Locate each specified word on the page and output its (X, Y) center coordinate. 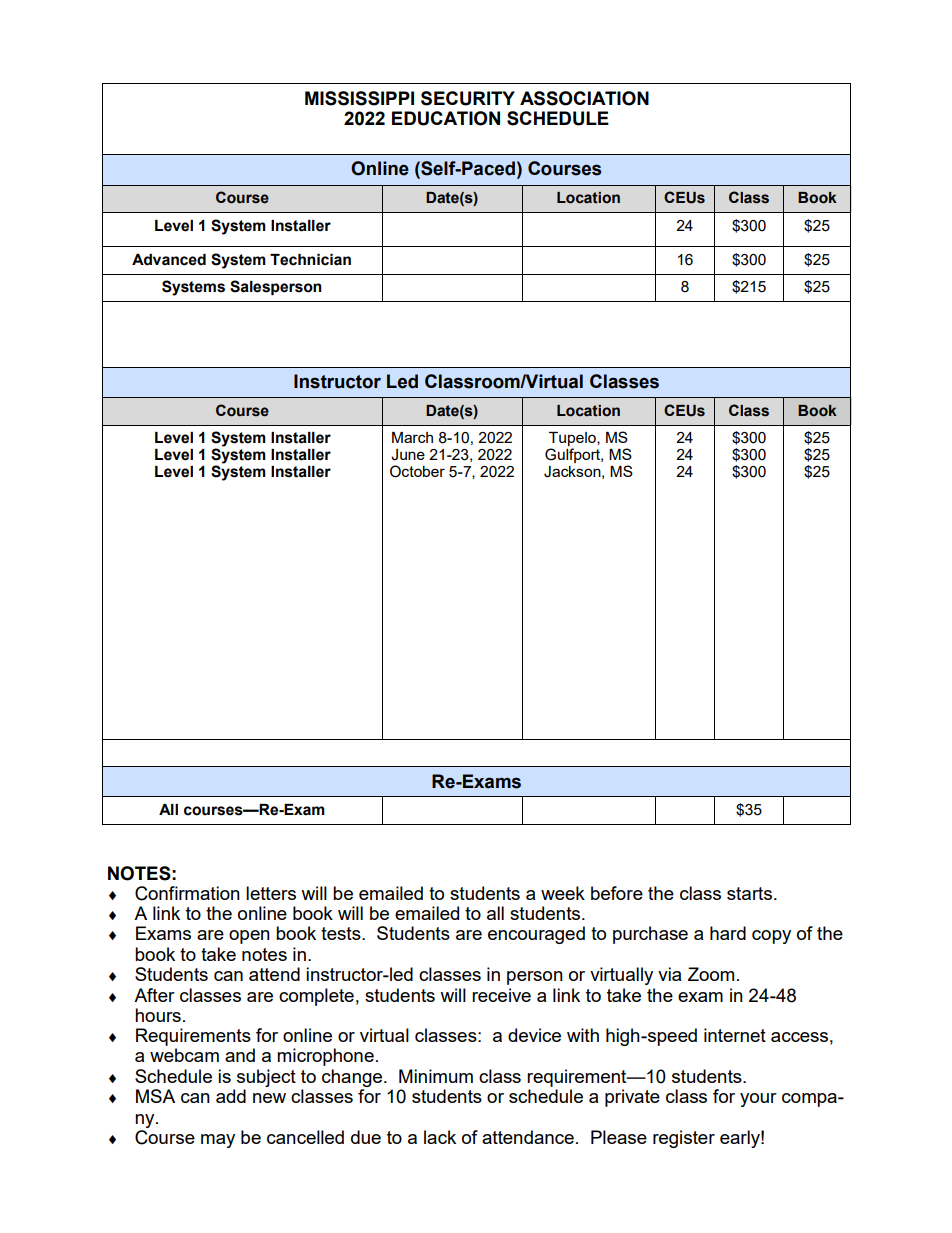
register (684, 1139)
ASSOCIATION (584, 98)
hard (728, 933)
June (408, 455)
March (412, 437)
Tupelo (573, 440)
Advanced (169, 260)
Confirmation (187, 893)
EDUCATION (446, 118)
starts (749, 893)
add (231, 1096)
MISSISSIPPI (359, 98)
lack (440, 1137)
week (563, 893)
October (417, 471)
